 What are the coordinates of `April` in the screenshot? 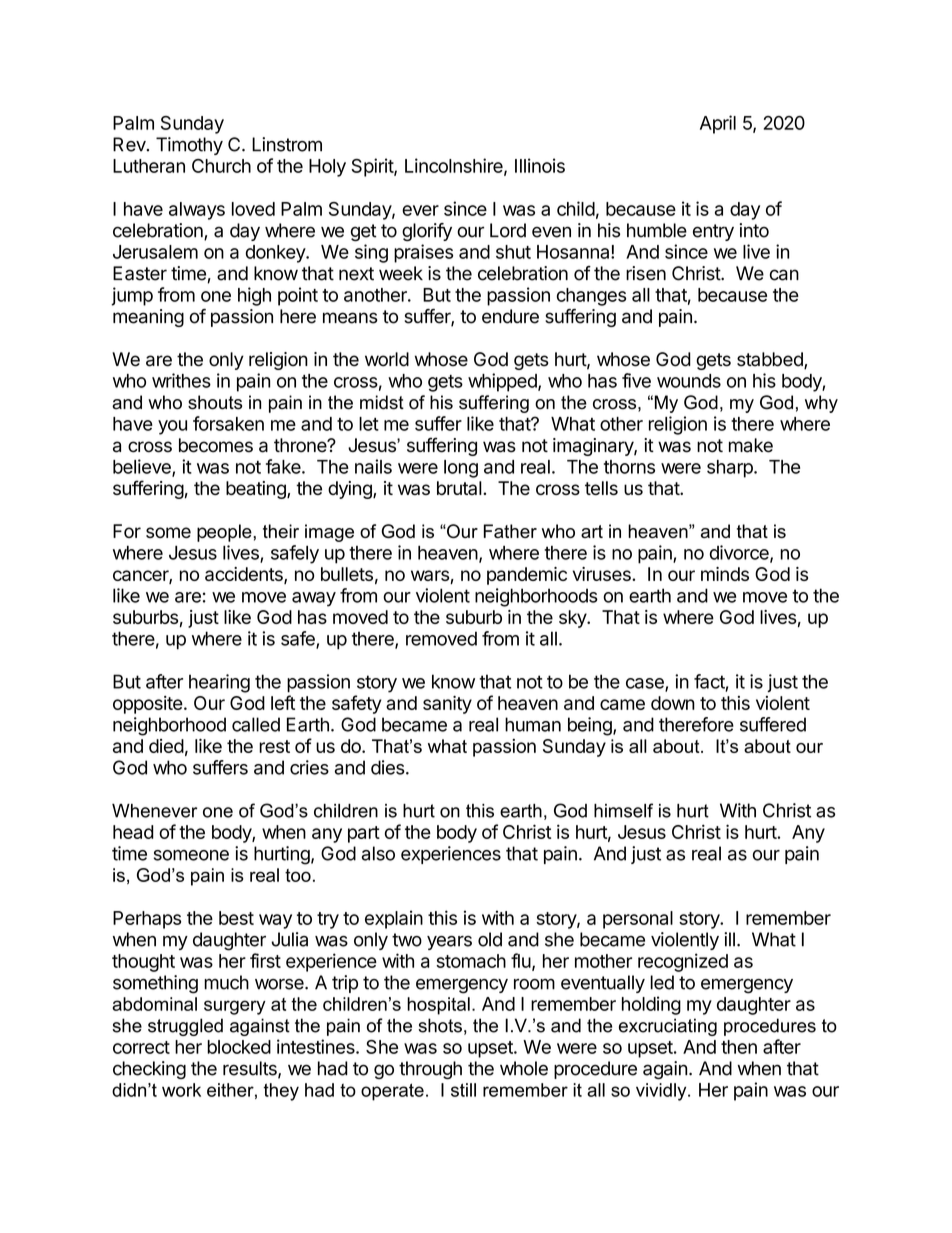 It's located at (718, 124).
